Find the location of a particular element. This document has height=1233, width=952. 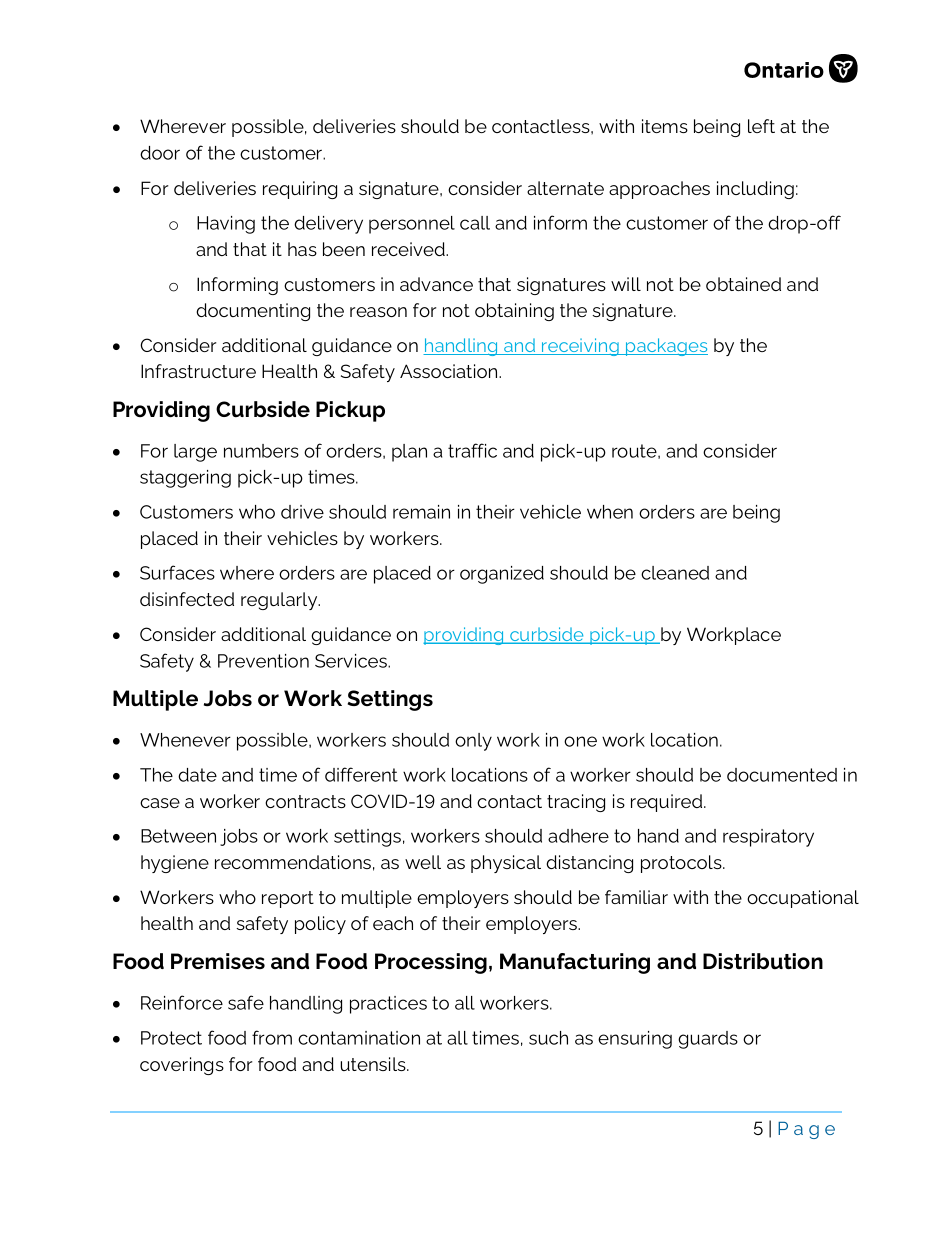

call is located at coordinates (475, 223).
